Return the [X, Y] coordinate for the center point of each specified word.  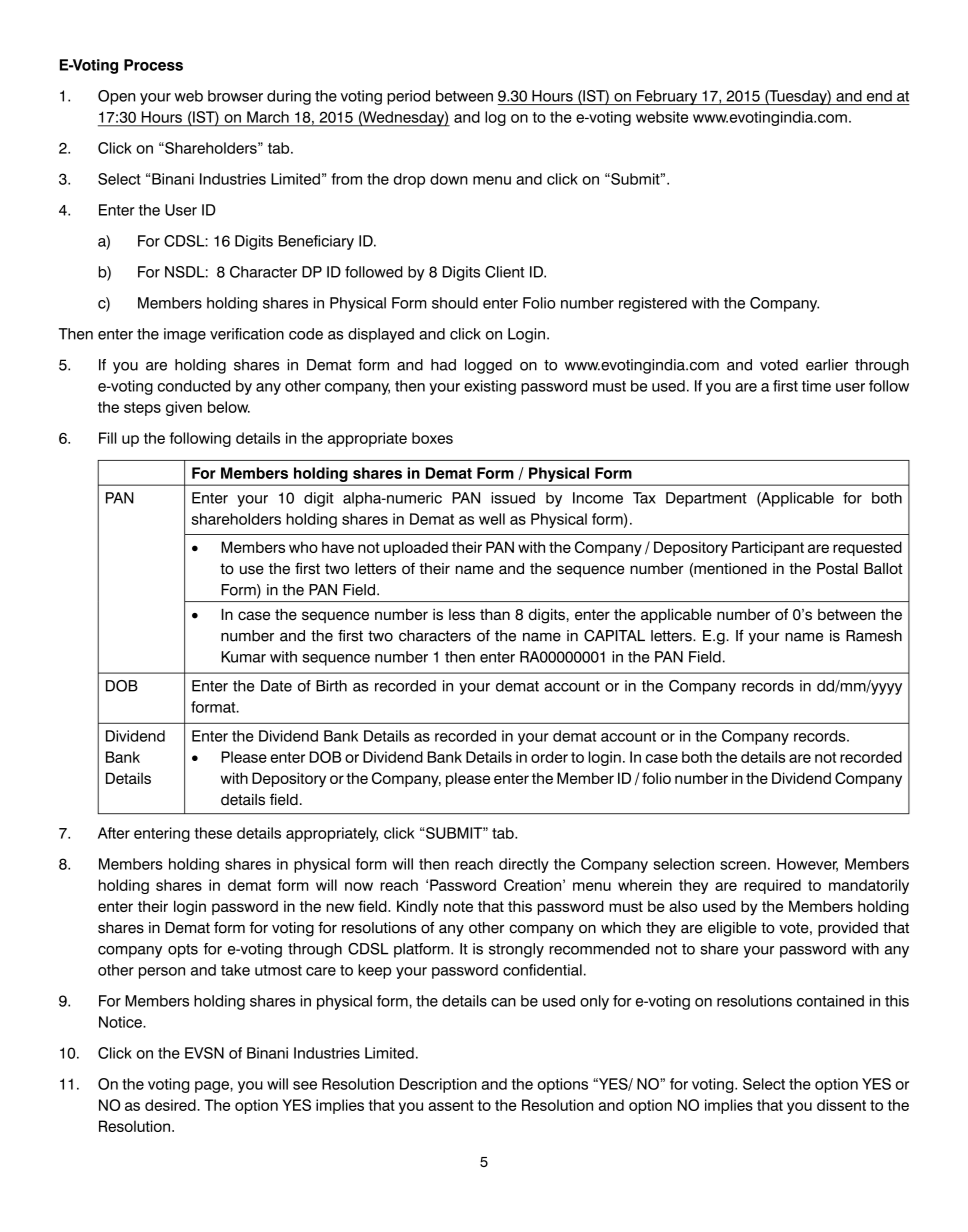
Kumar [243, 657]
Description [438, 1085]
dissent [841, 1105]
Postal [837, 569]
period [408, 97]
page [213, 1087]
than [495, 614]
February [667, 97]
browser [235, 96]
